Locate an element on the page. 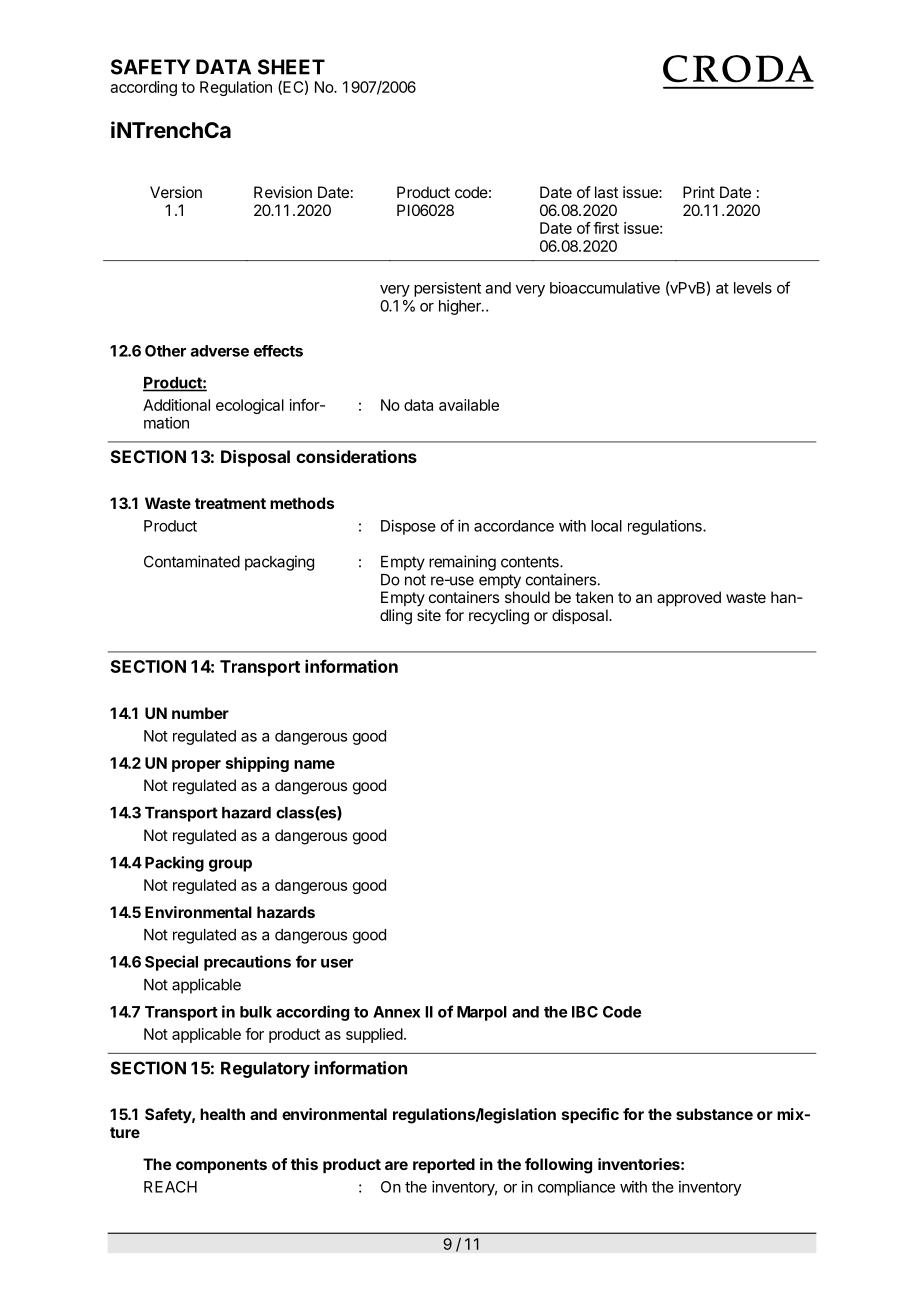  approved is located at coordinates (689, 599).
